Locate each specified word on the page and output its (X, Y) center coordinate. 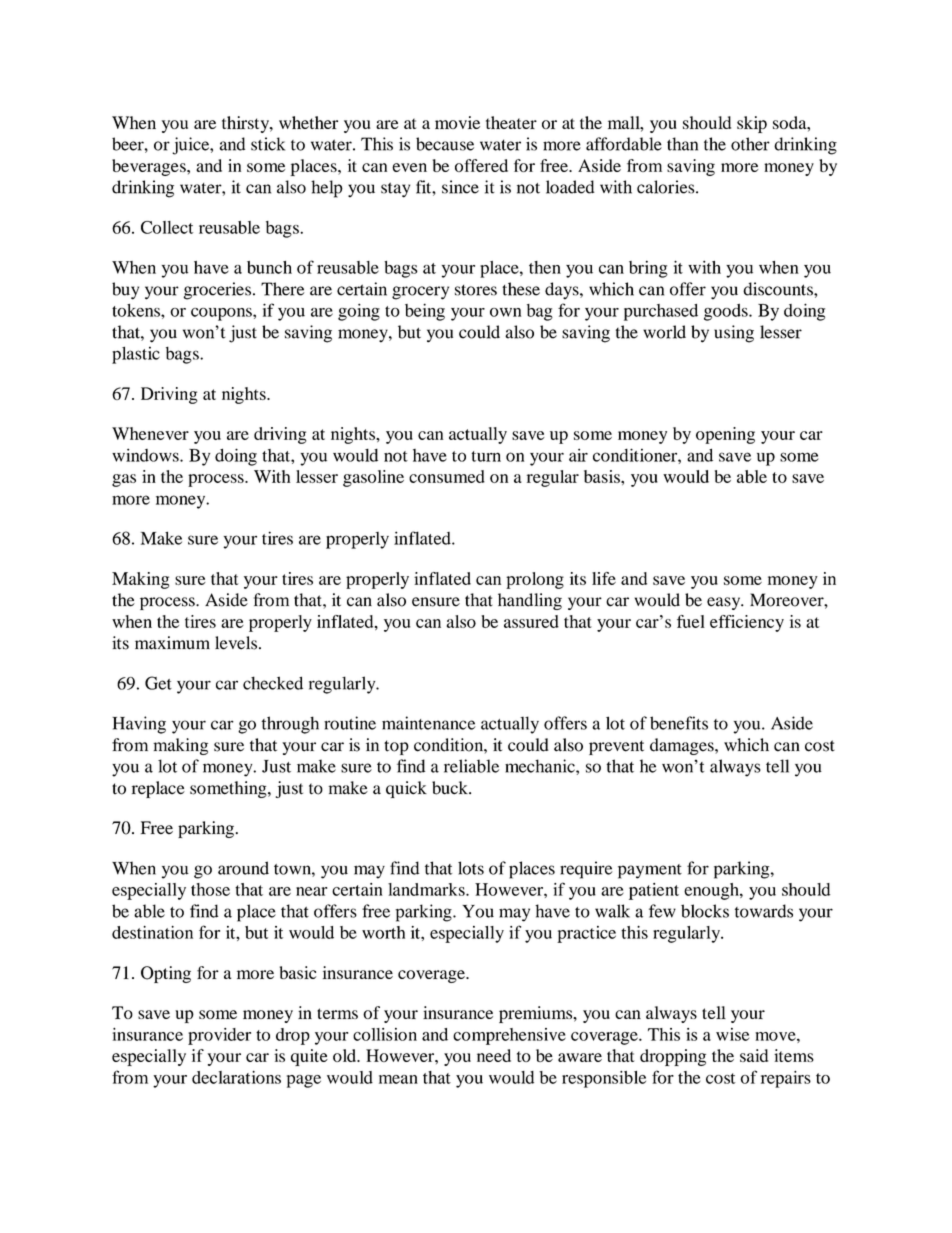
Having (139, 725)
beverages (150, 167)
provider (219, 1036)
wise (732, 1034)
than (682, 144)
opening (725, 435)
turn (486, 456)
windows (146, 455)
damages (683, 746)
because (445, 144)
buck (451, 788)
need (494, 1055)
